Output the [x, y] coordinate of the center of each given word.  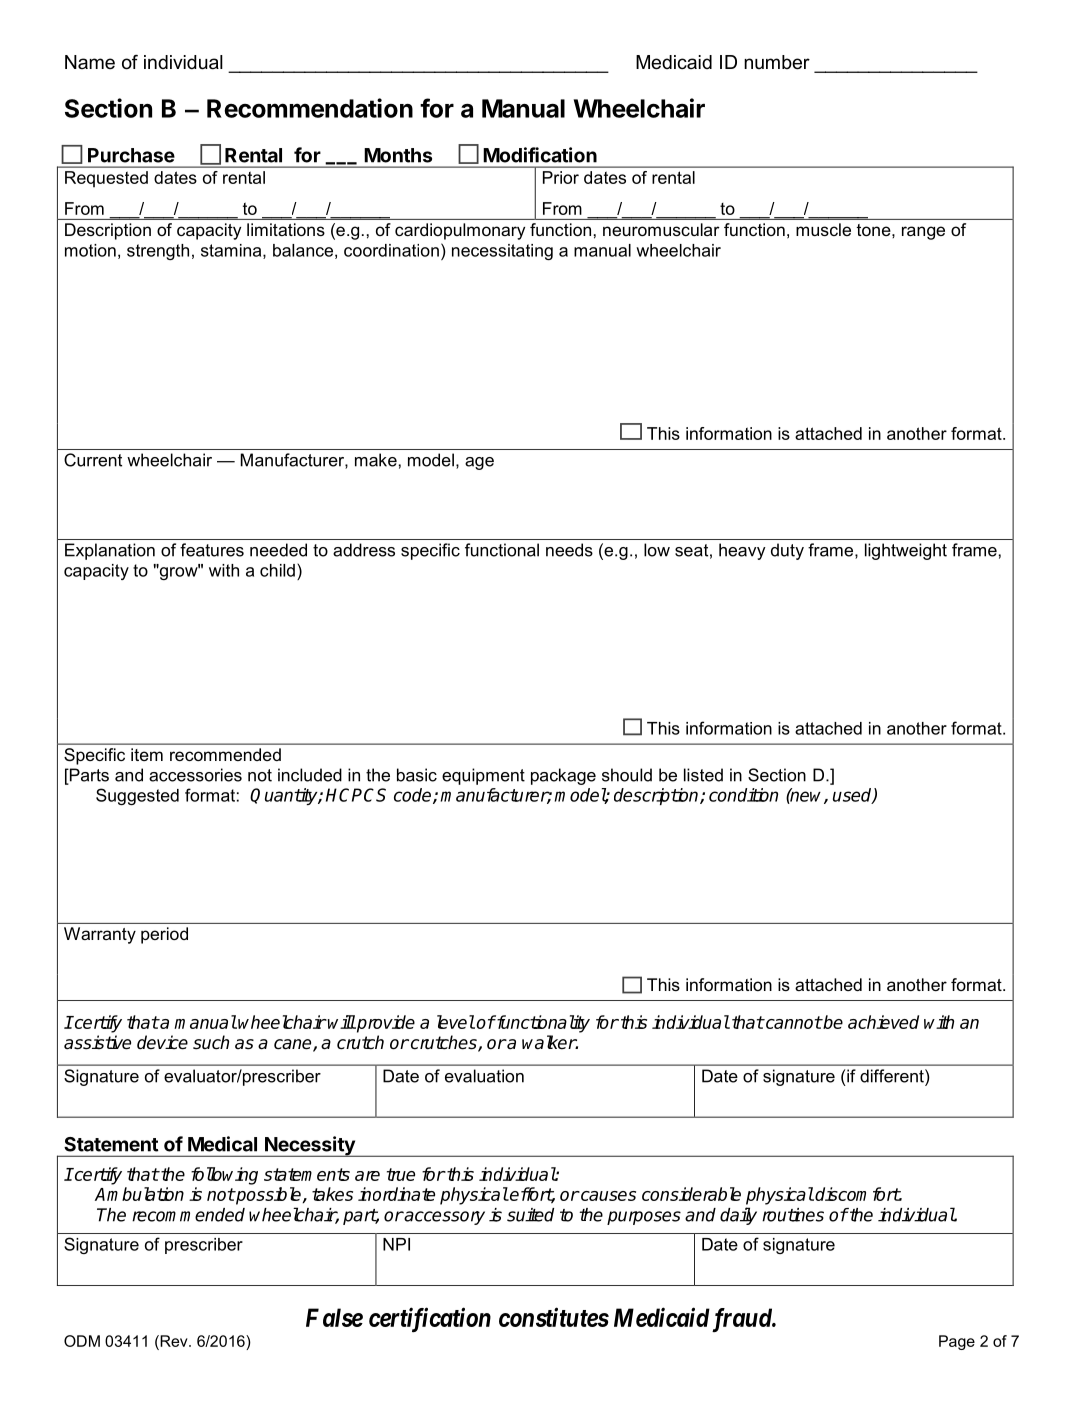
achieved [883, 1022]
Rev [174, 1341]
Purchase [131, 155]
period [164, 935]
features [212, 550]
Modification [540, 155]
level [456, 1022]
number [777, 62]
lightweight [906, 551]
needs [569, 550]
